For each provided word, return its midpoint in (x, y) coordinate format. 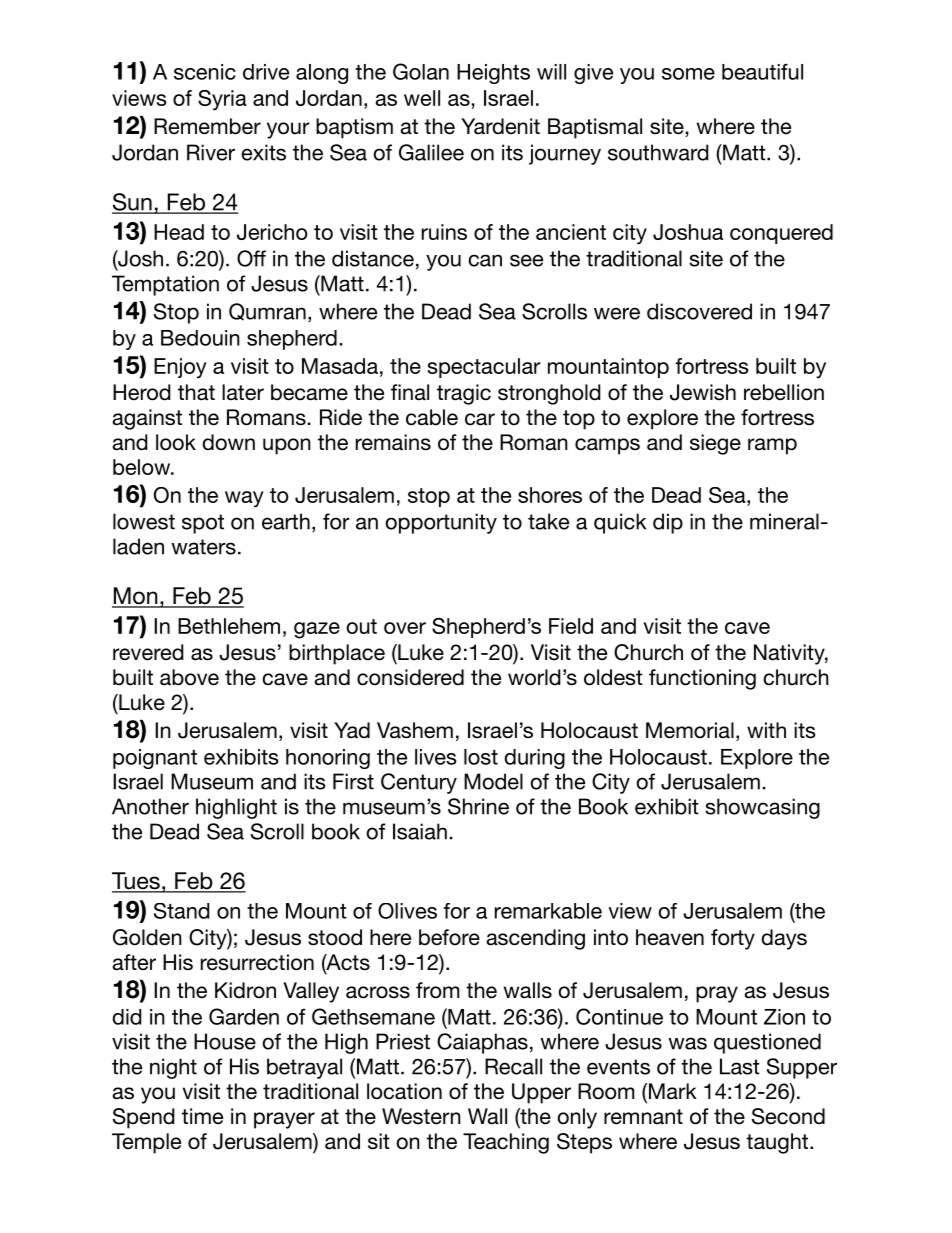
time (202, 1116)
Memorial (690, 730)
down (228, 442)
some (688, 74)
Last (740, 1066)
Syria (222, 100)
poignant (155, 759)
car (480, 419)
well (422, 98)
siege (715, 444)
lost (481, 757)
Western (421, 1116)
